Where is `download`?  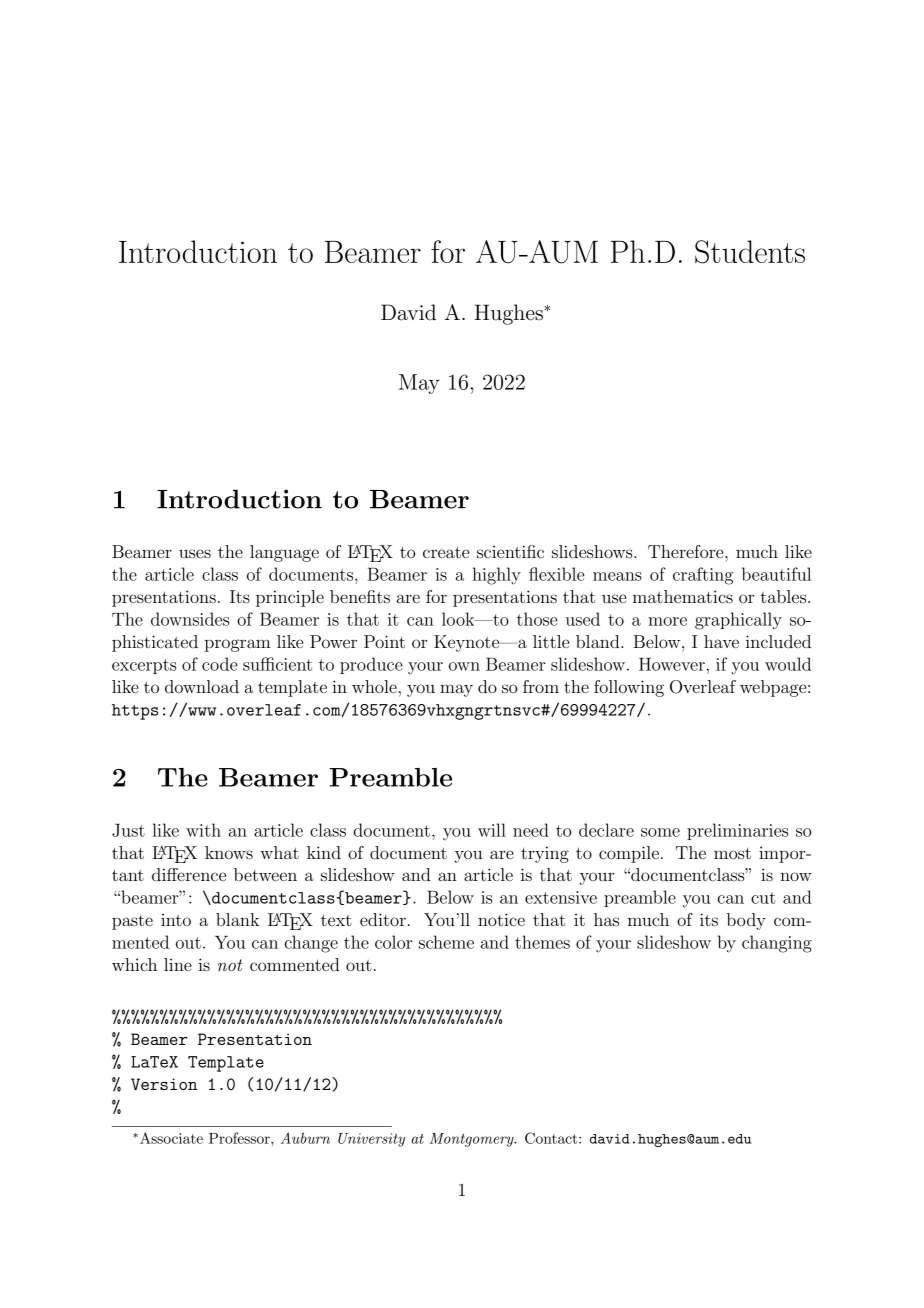
download is located at coordinates (202, 686).
